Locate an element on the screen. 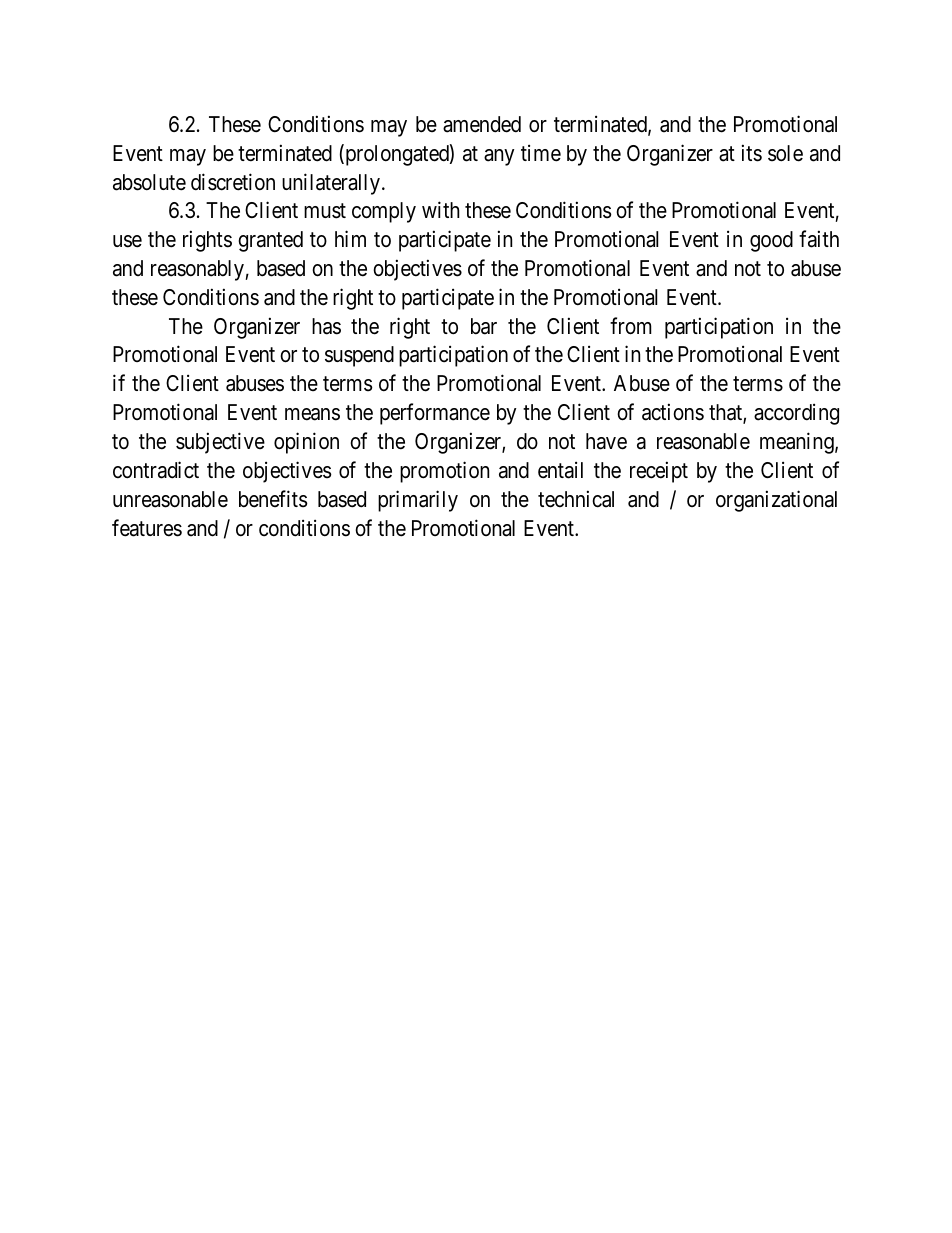 Image resolution: width=952 pixels, height=1233 pixels. from is located at coordinates (631, 326).
